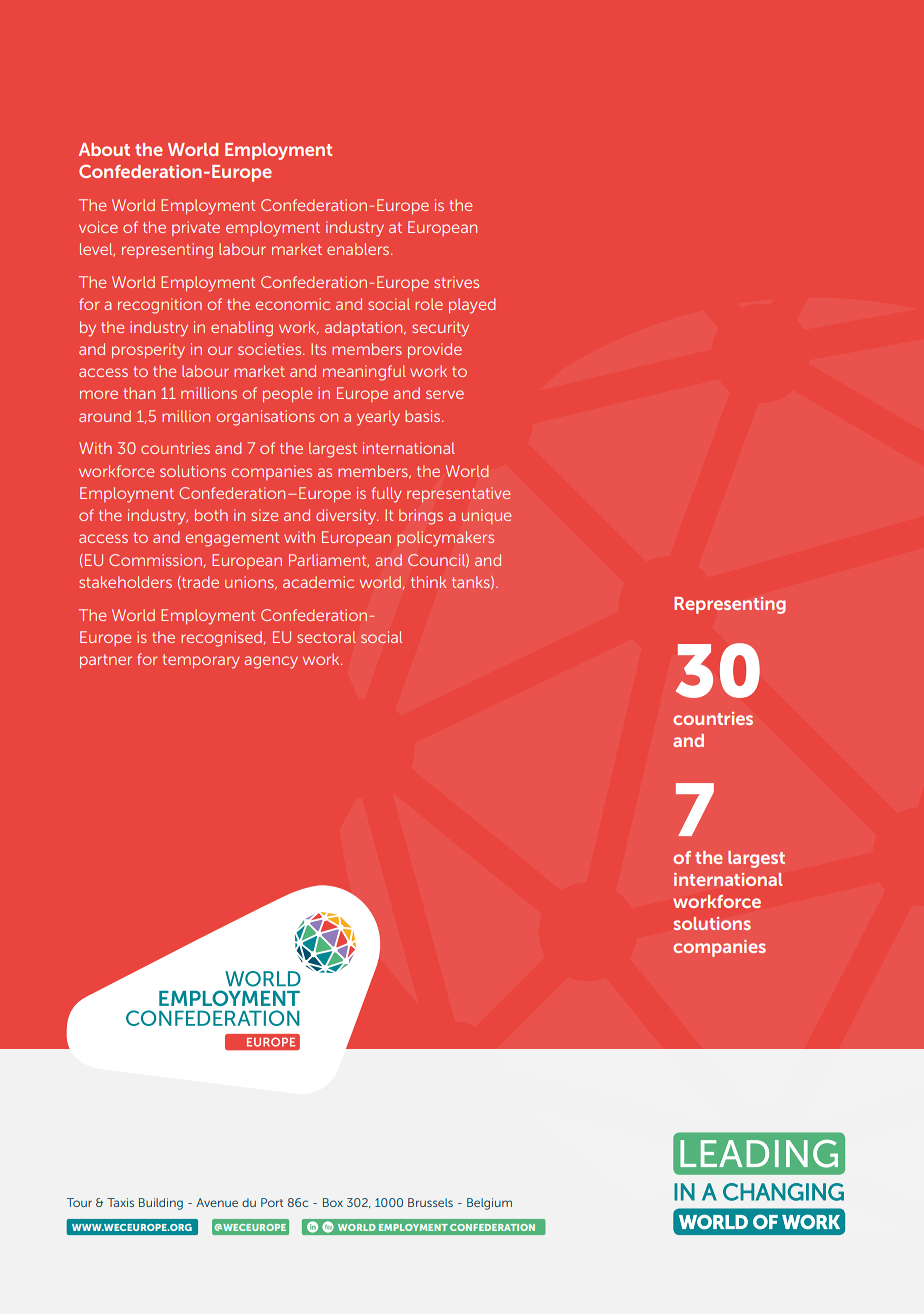  What do you see at coordinates (271, 662) in the document?
I see `agency` at bounding box center [271, 662].
